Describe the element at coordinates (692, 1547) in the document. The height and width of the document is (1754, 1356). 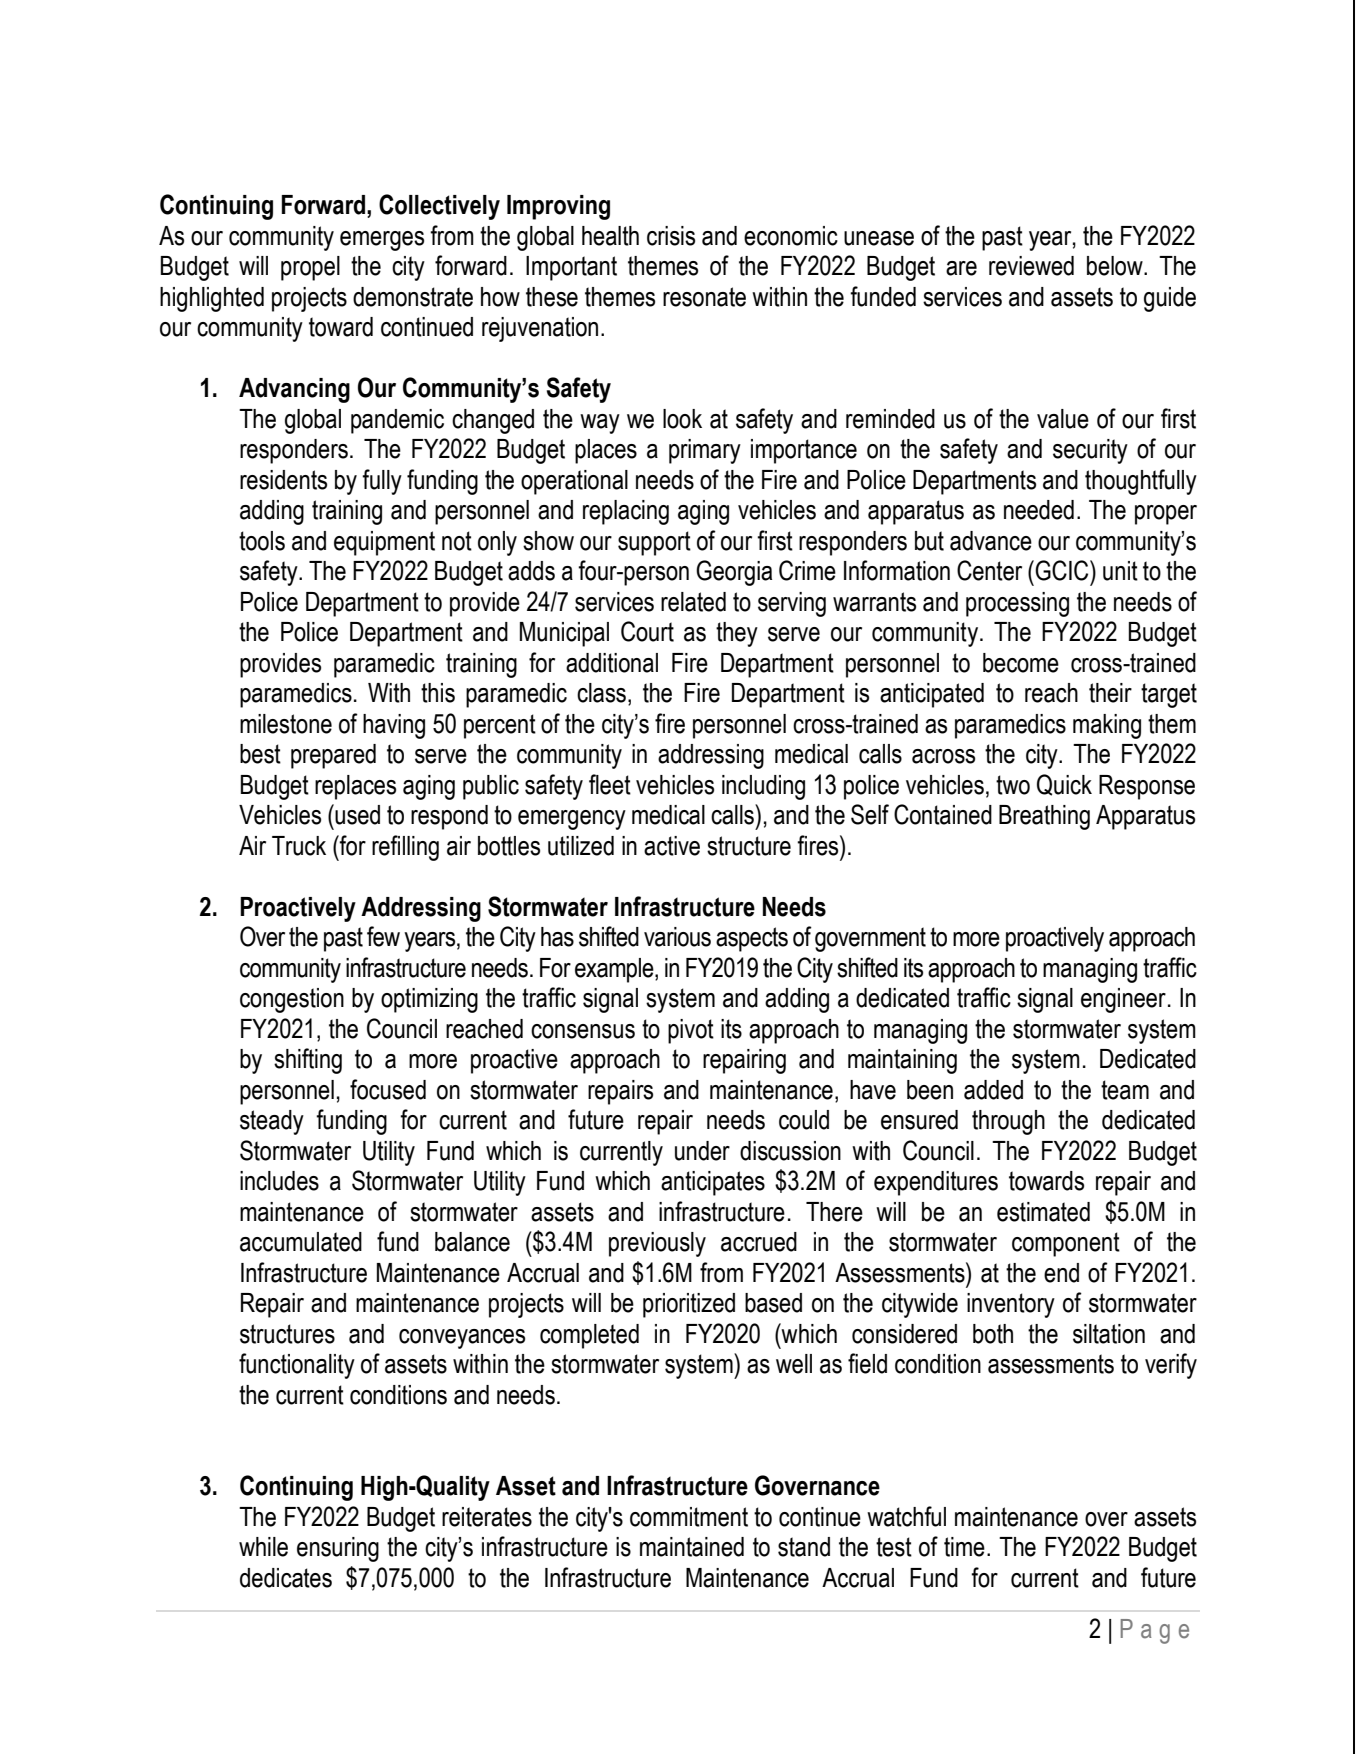
I see `maintained` at that location.
